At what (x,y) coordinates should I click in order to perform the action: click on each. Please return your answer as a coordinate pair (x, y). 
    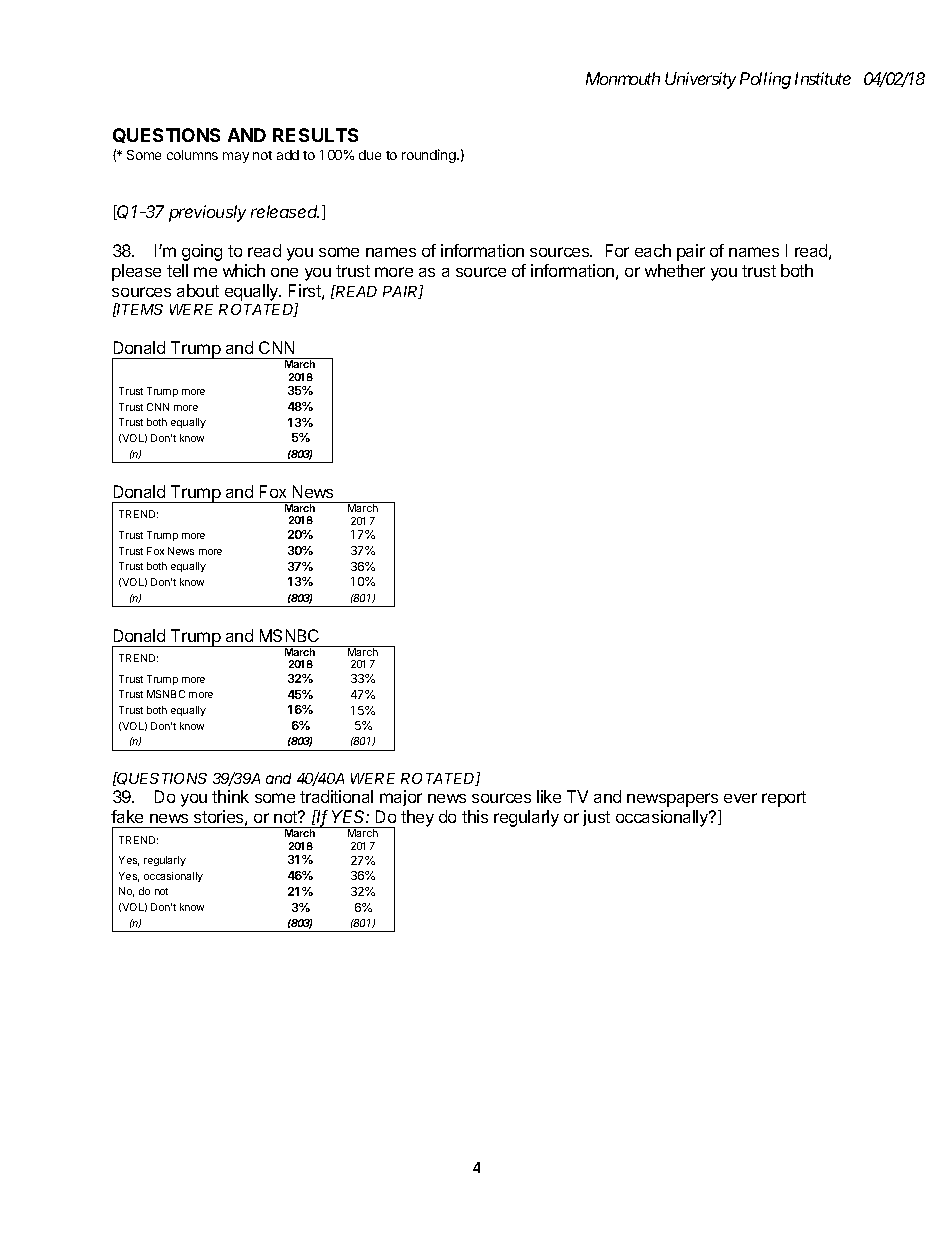
    Looking at the image, I should click on (653, 250).
